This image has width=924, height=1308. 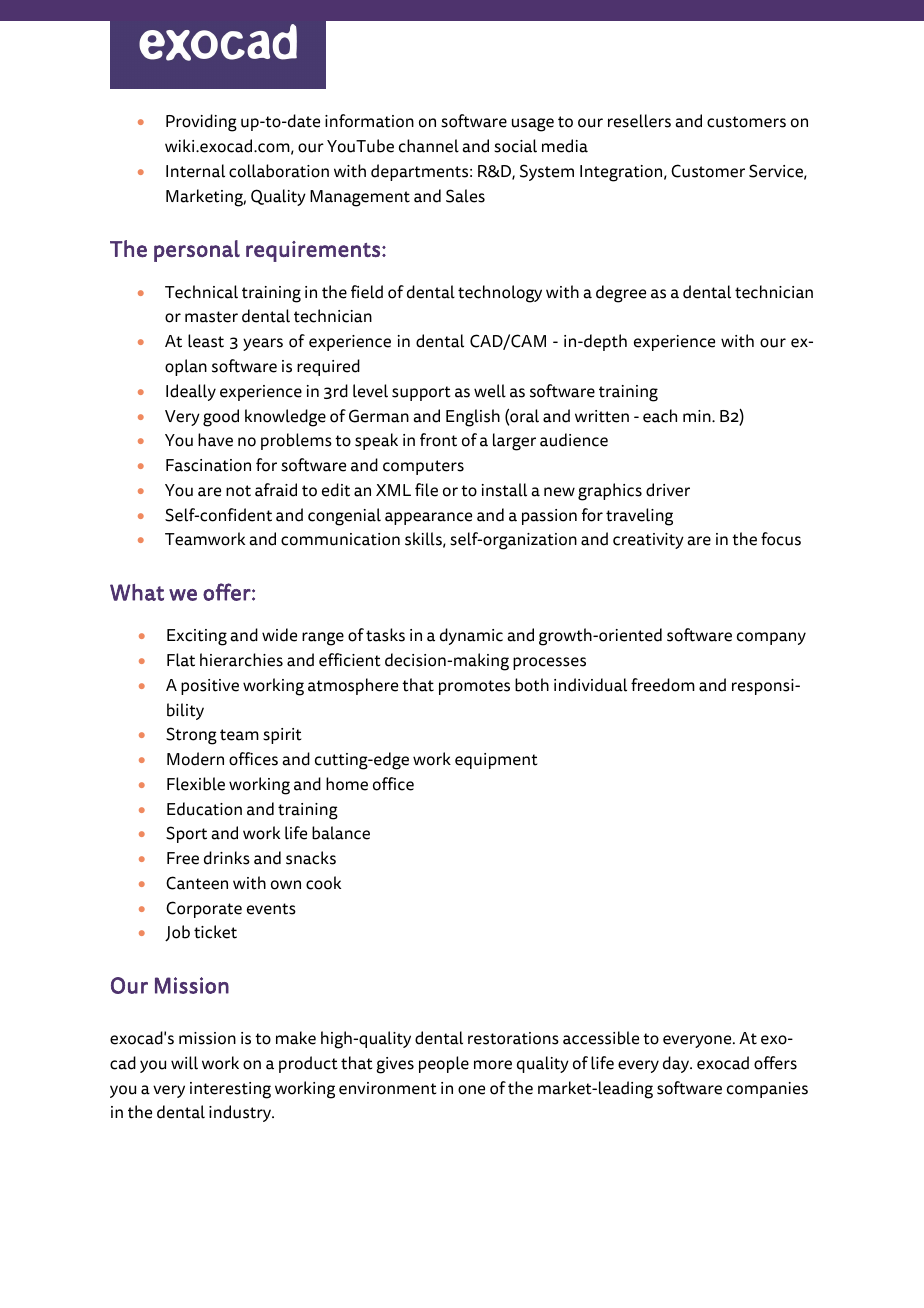 I want to click on company, so click(x=771, y=638).
